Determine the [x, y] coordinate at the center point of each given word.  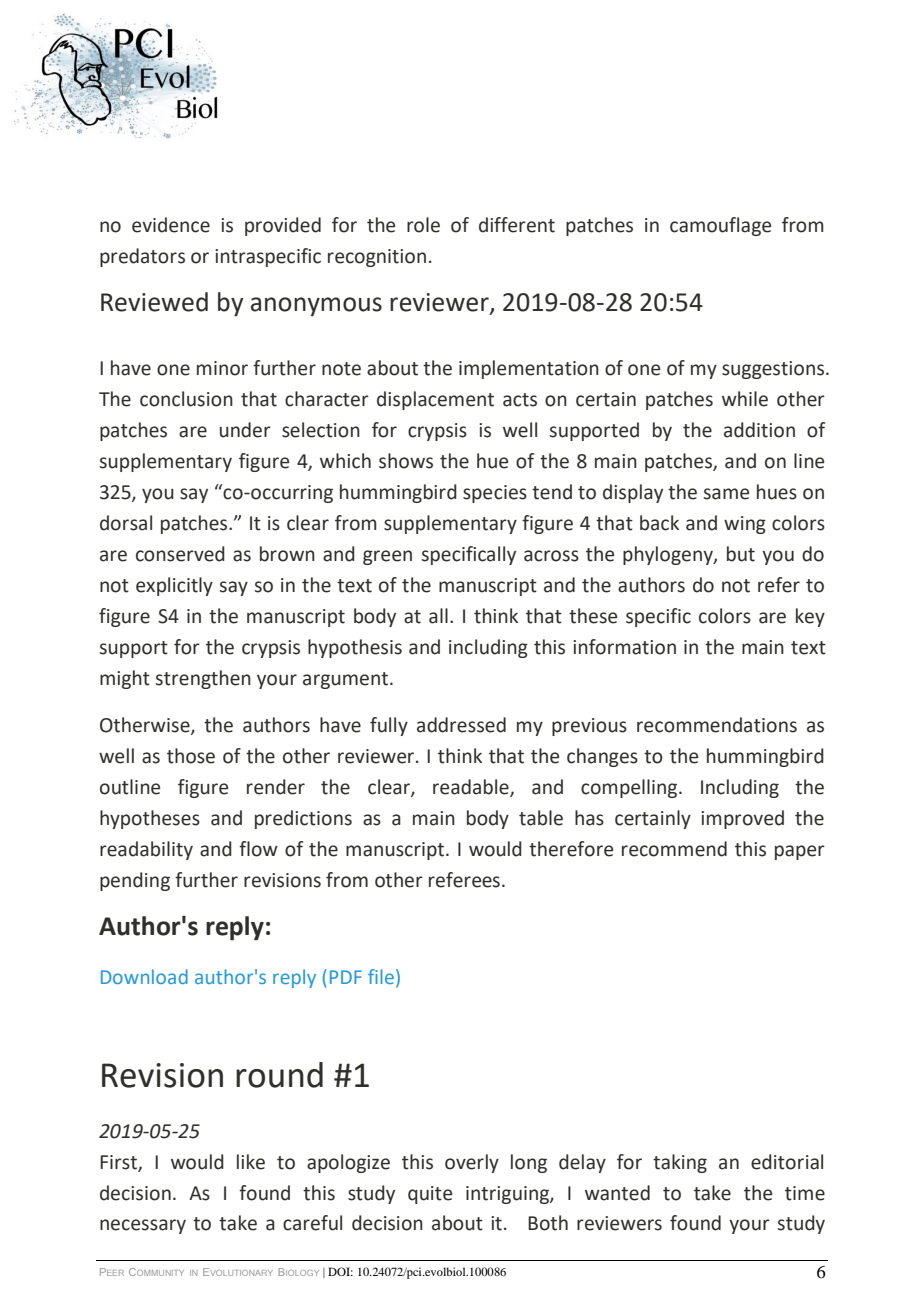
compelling [630, 788]
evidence [171, 225]
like [251, 1162]
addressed [461, 725]
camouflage [720, 226]
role [423, 225]
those [191, 756]
